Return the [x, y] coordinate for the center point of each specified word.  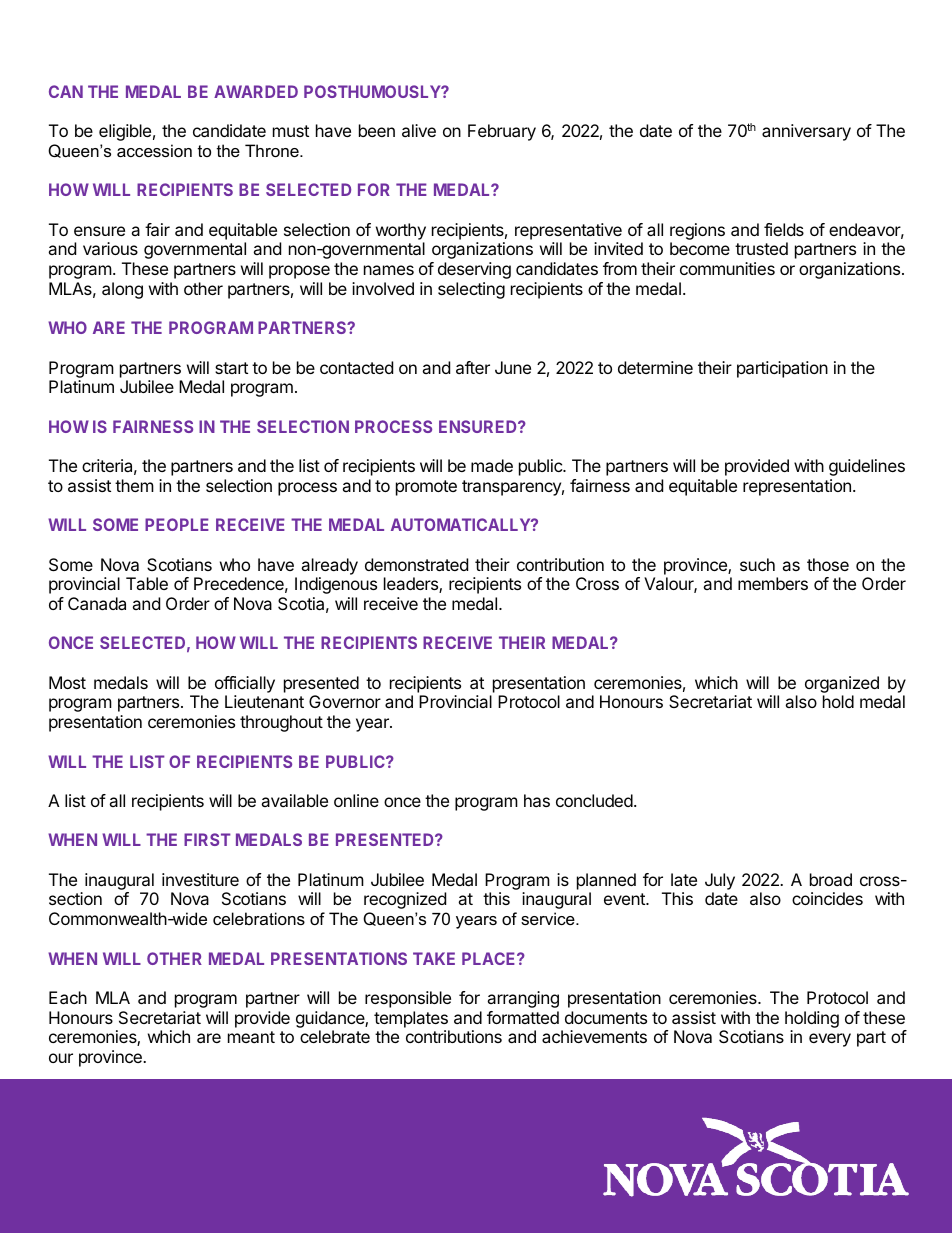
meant [251, 1037]
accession [154, 150]
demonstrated [416, 564]
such [757, 564]
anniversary [806, 132]
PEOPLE [177, 524]
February [502, 132]
